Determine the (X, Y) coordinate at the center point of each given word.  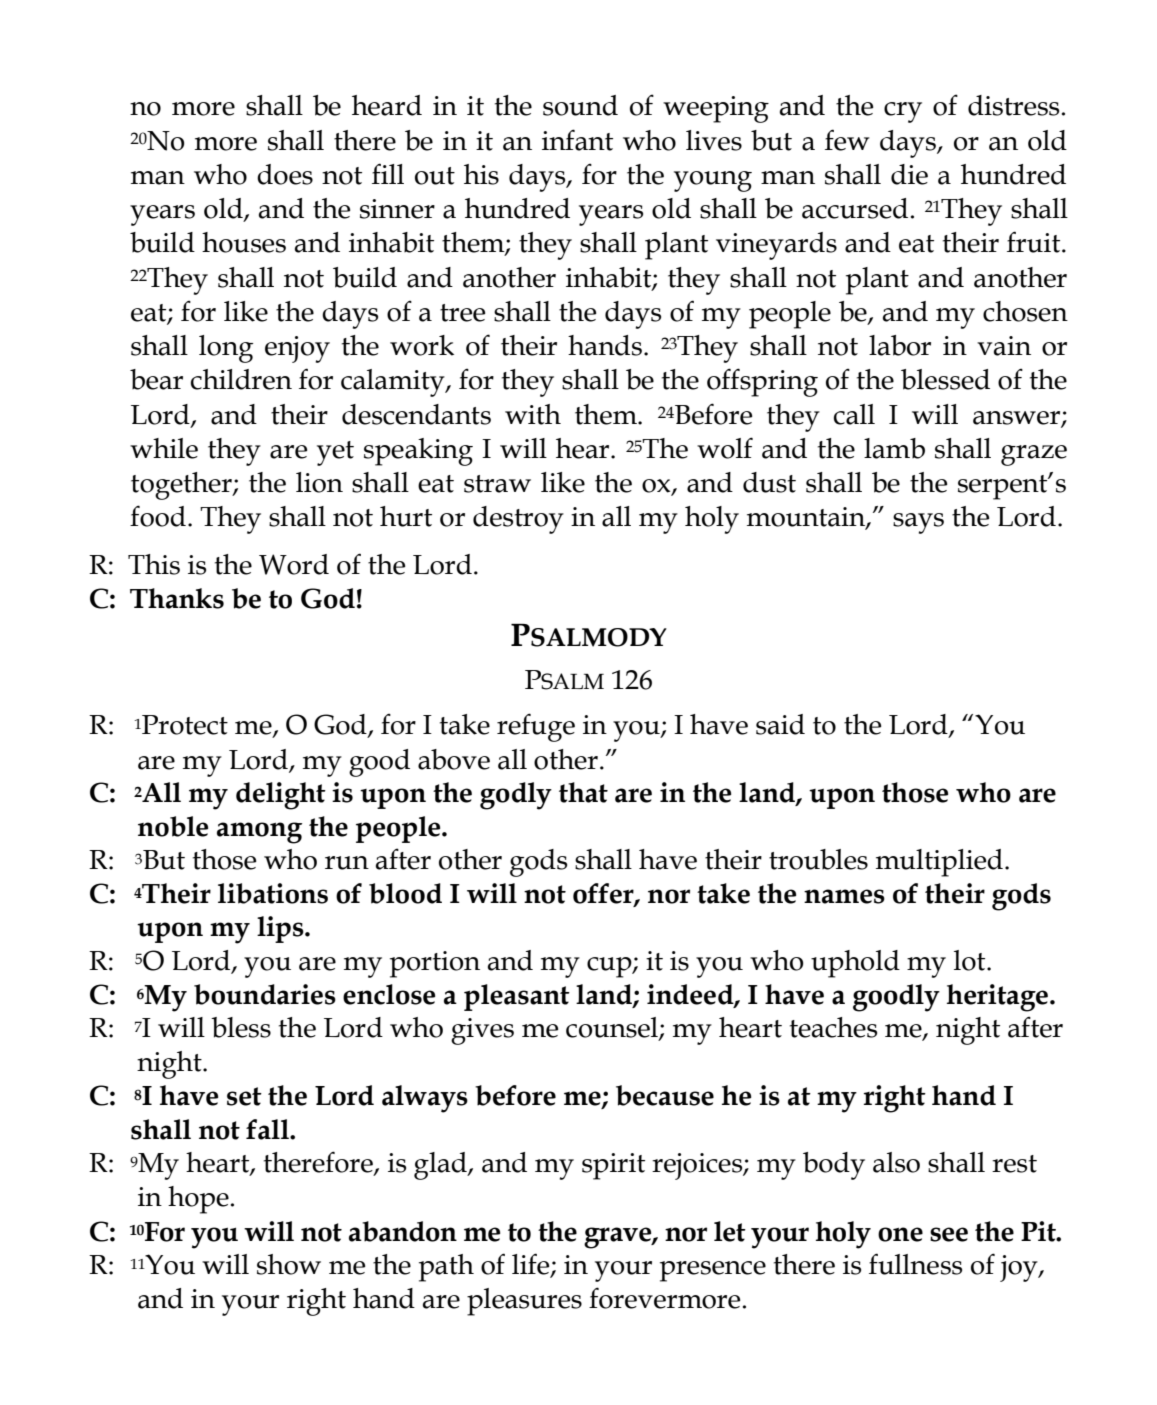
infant (577, 140)
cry (903, 112)
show (289, 1264)
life (532, 1265)
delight (281, 796)
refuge (536, 727)
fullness (915, 1264)
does (285, 174)
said (780, 724)
